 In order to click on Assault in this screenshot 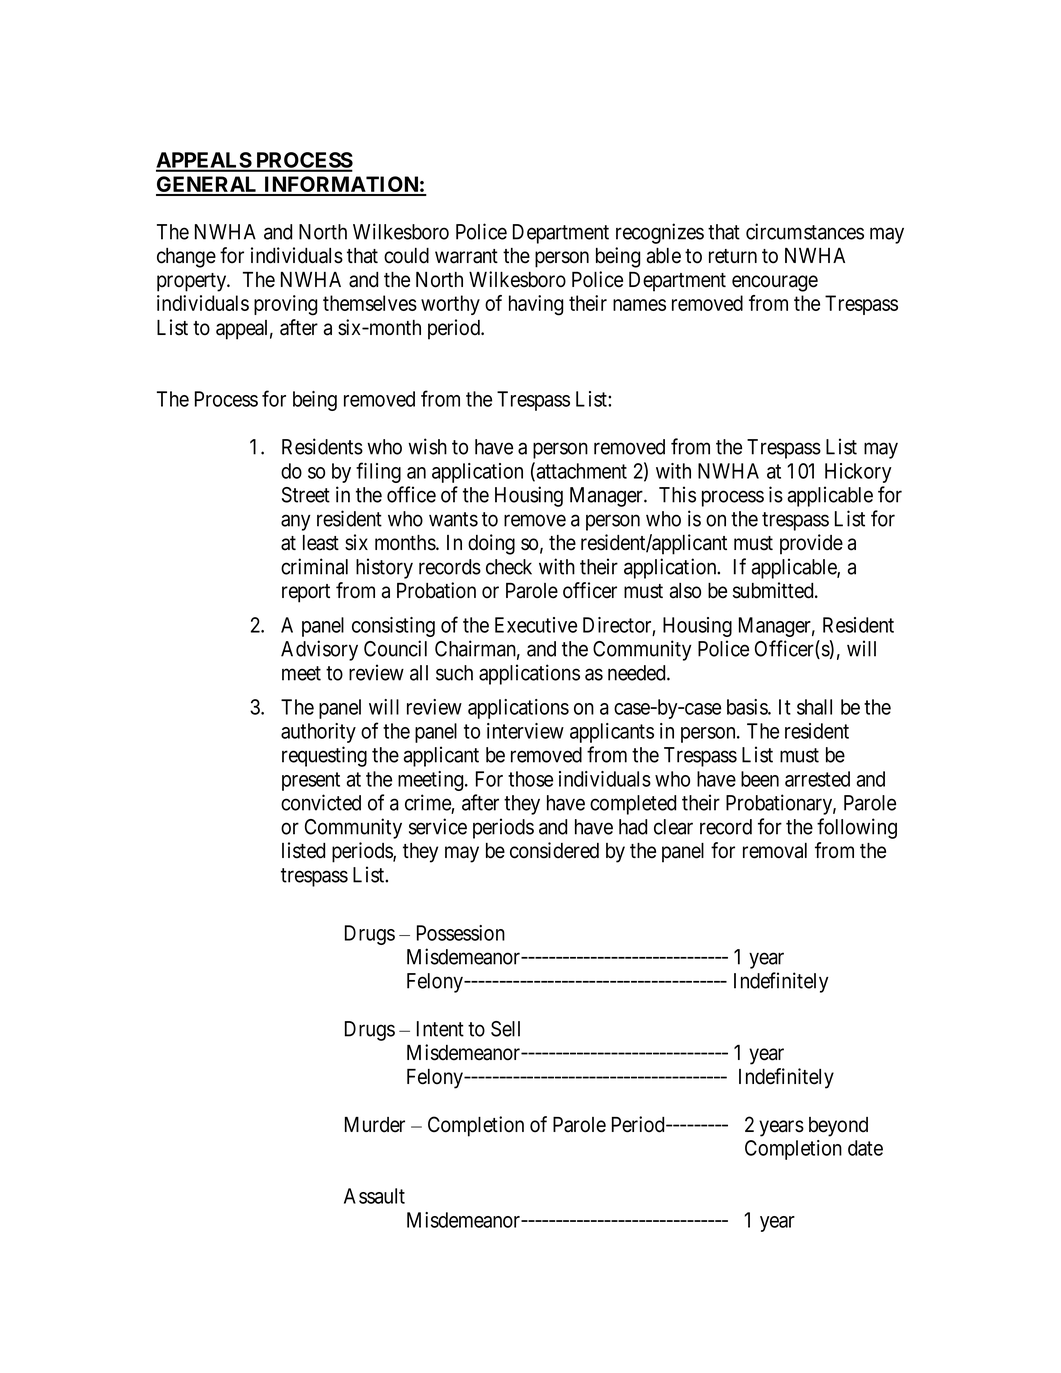, I will do `click(374, 1196)`.
